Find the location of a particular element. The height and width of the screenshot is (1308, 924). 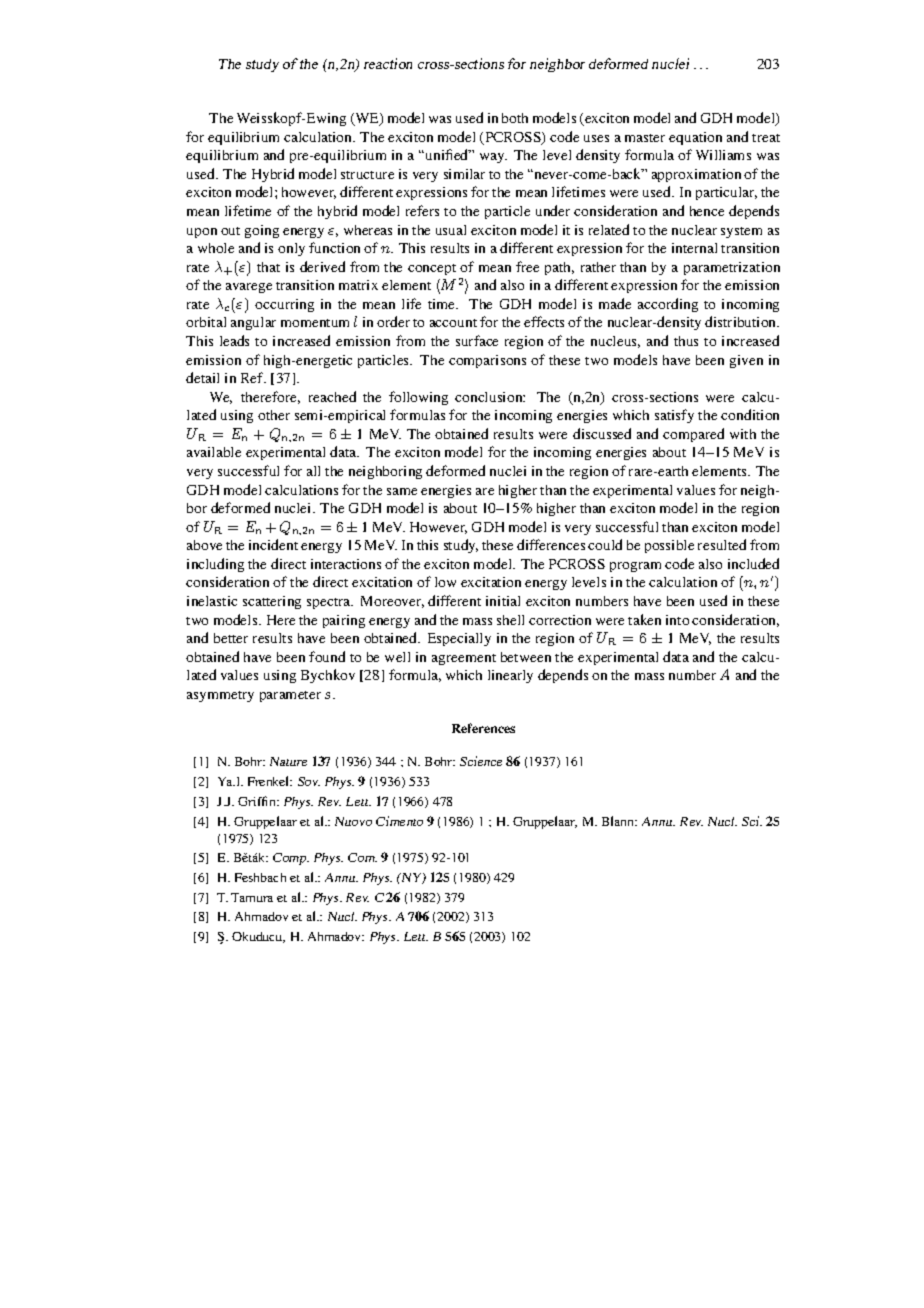

structure is located at coordinates (367, 175).
